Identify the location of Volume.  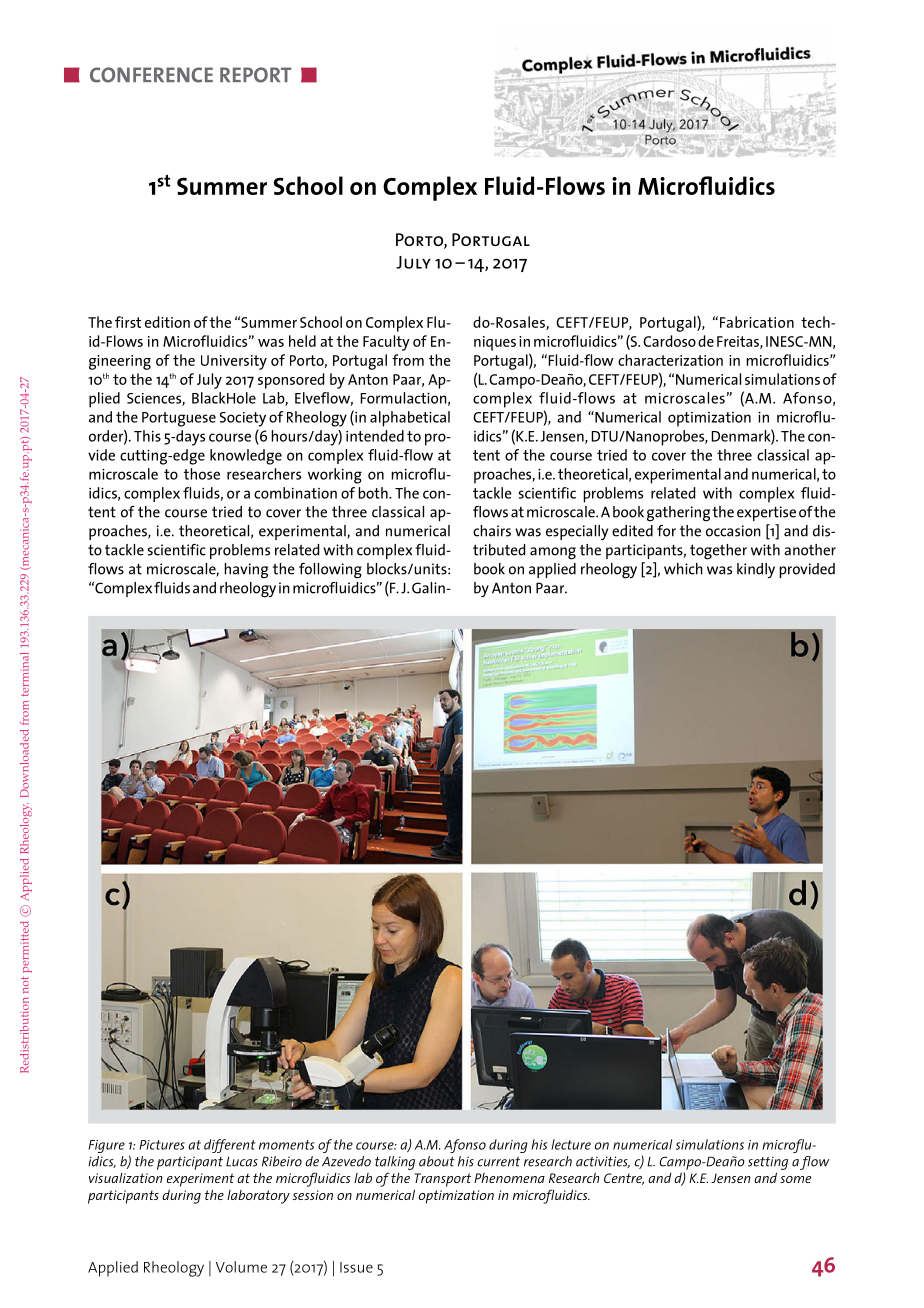
(241, 1267).
